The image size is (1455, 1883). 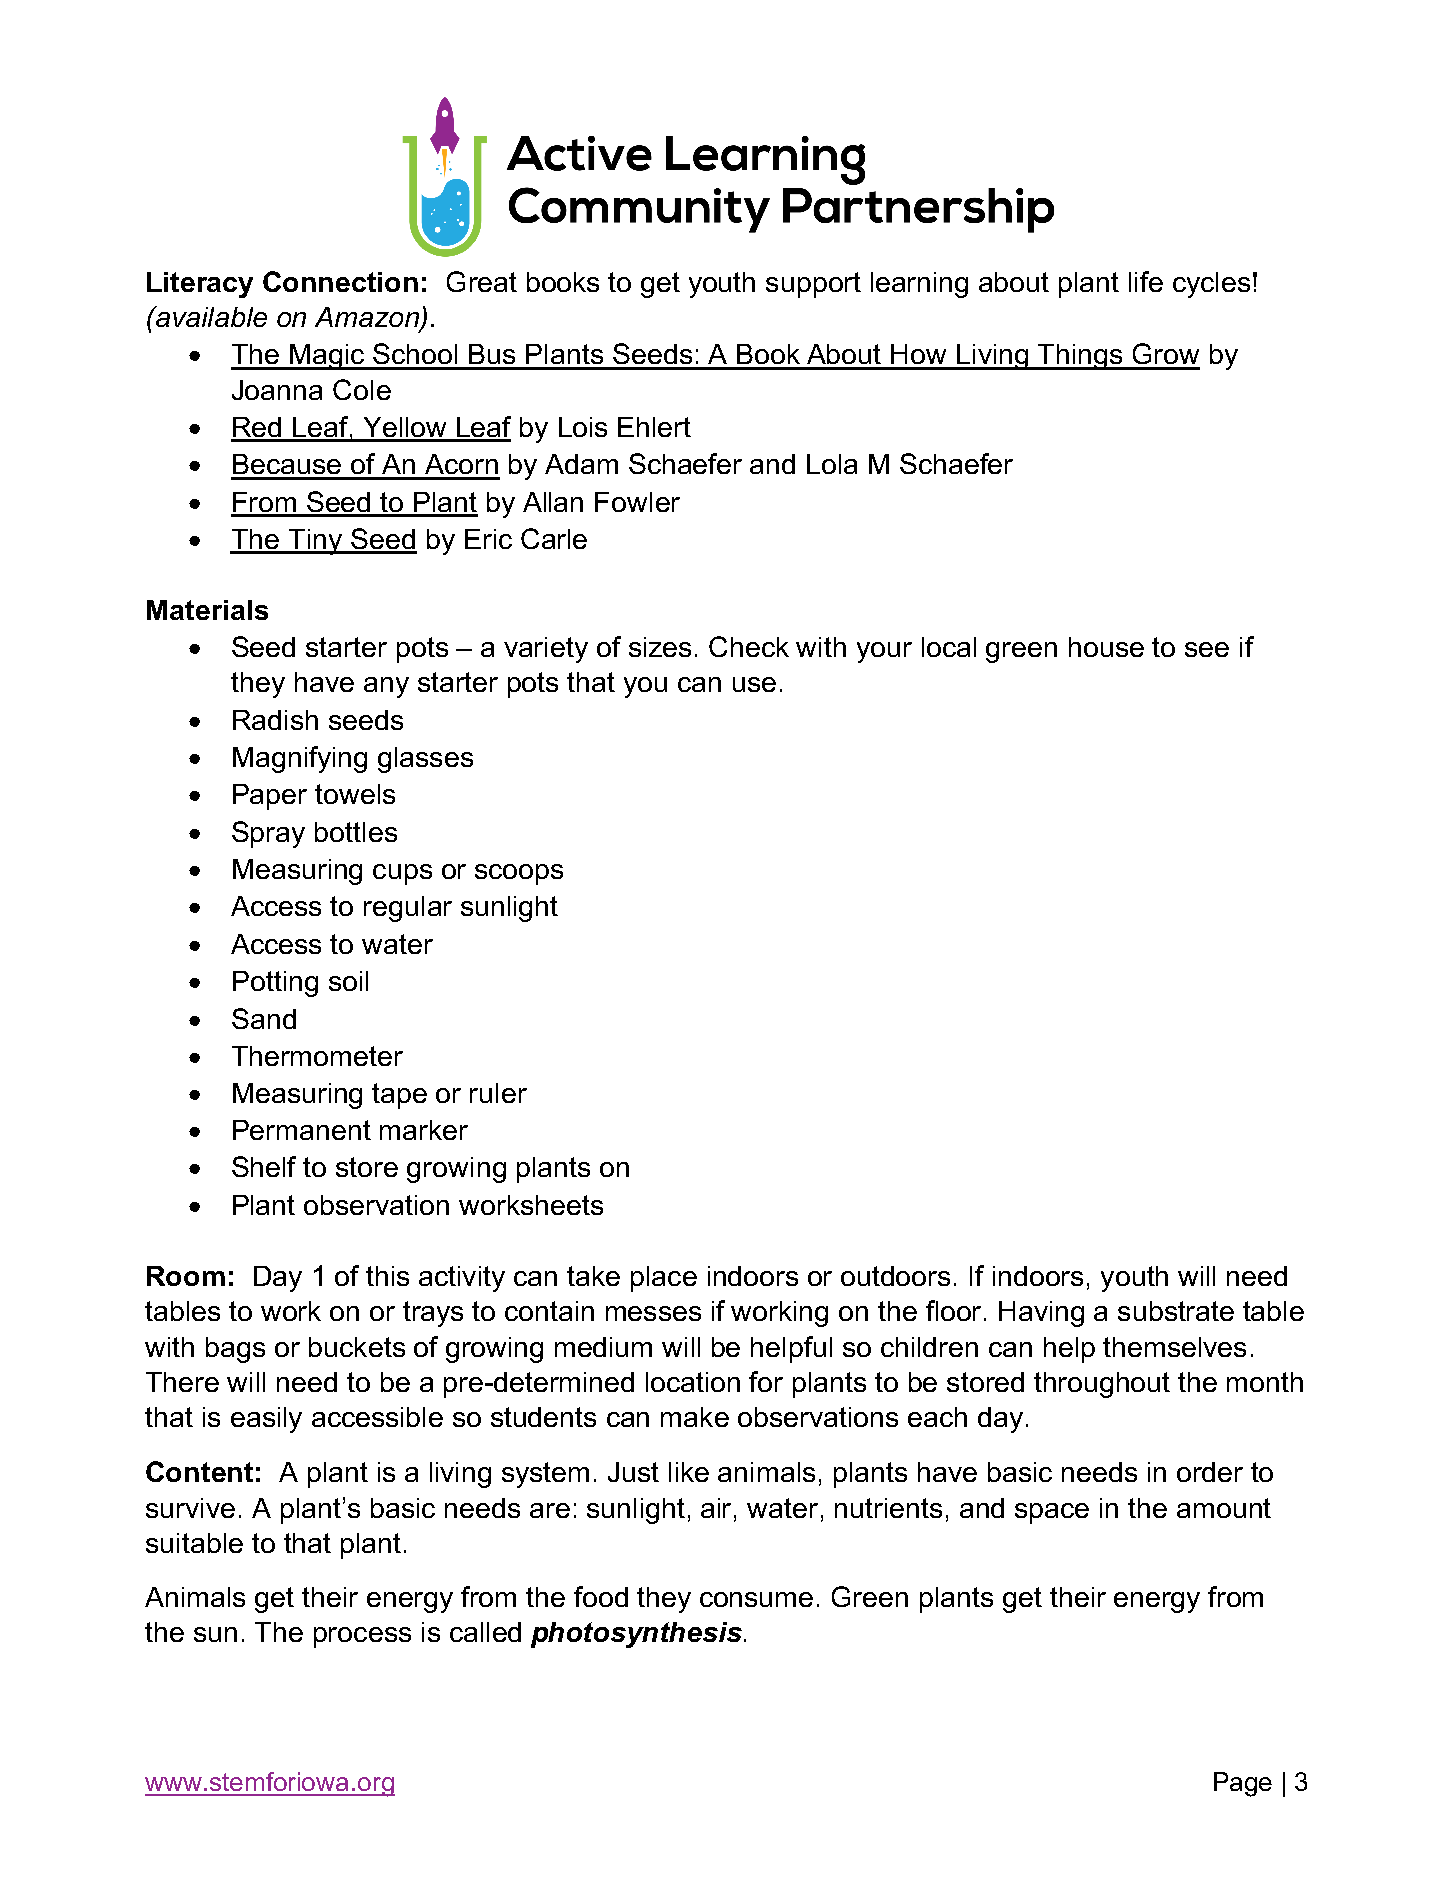 I want to click on ruler, so click(x=498, y=1093).
